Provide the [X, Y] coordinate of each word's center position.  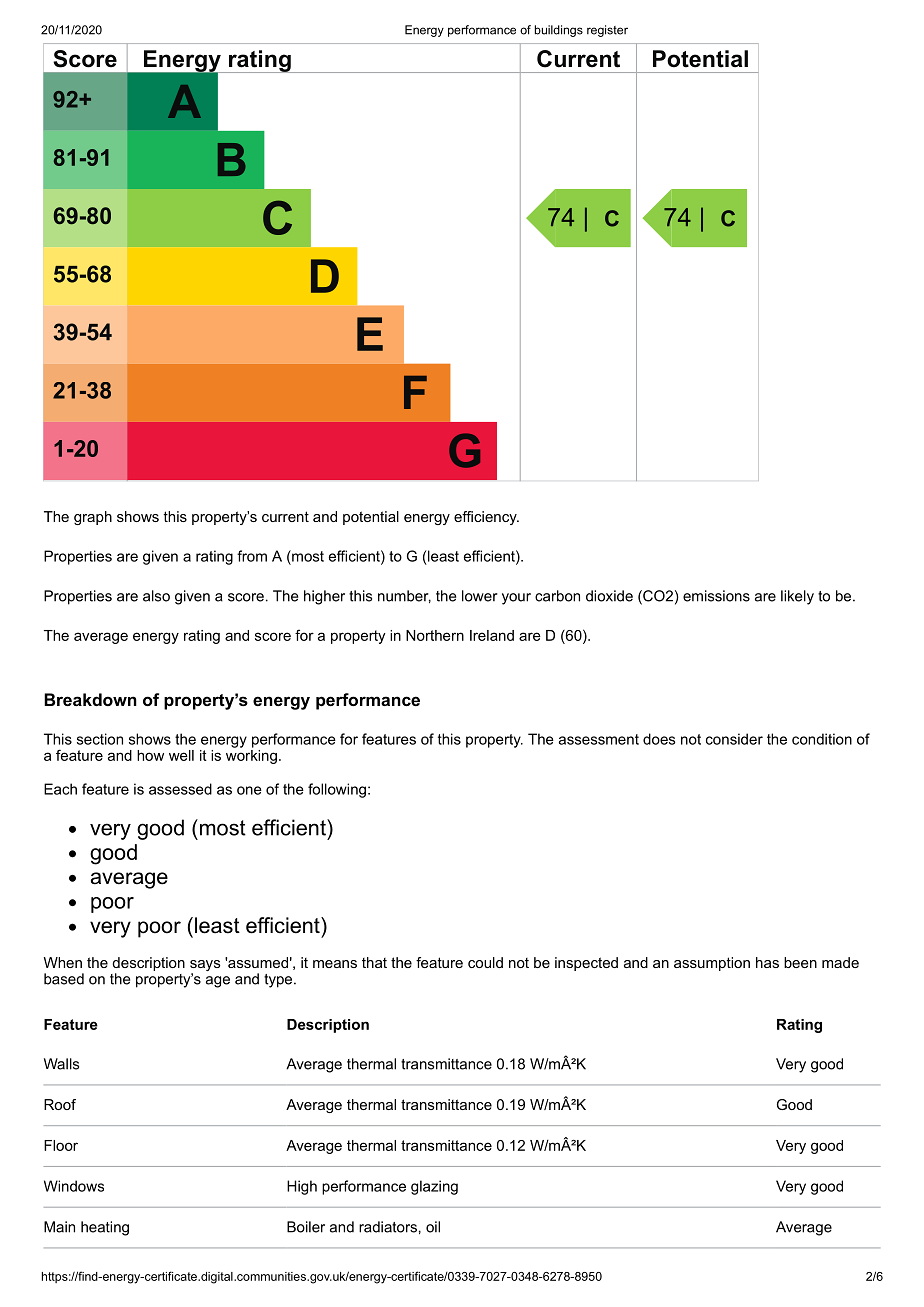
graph [93, 518]
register [607, 31]
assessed [180, 789]
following [337, 790]
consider [734, 739]
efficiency [486, 518]
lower [480, 596]
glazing [434, 1187]
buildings [559, 31]
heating [105, 1228]
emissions [716, 596]
